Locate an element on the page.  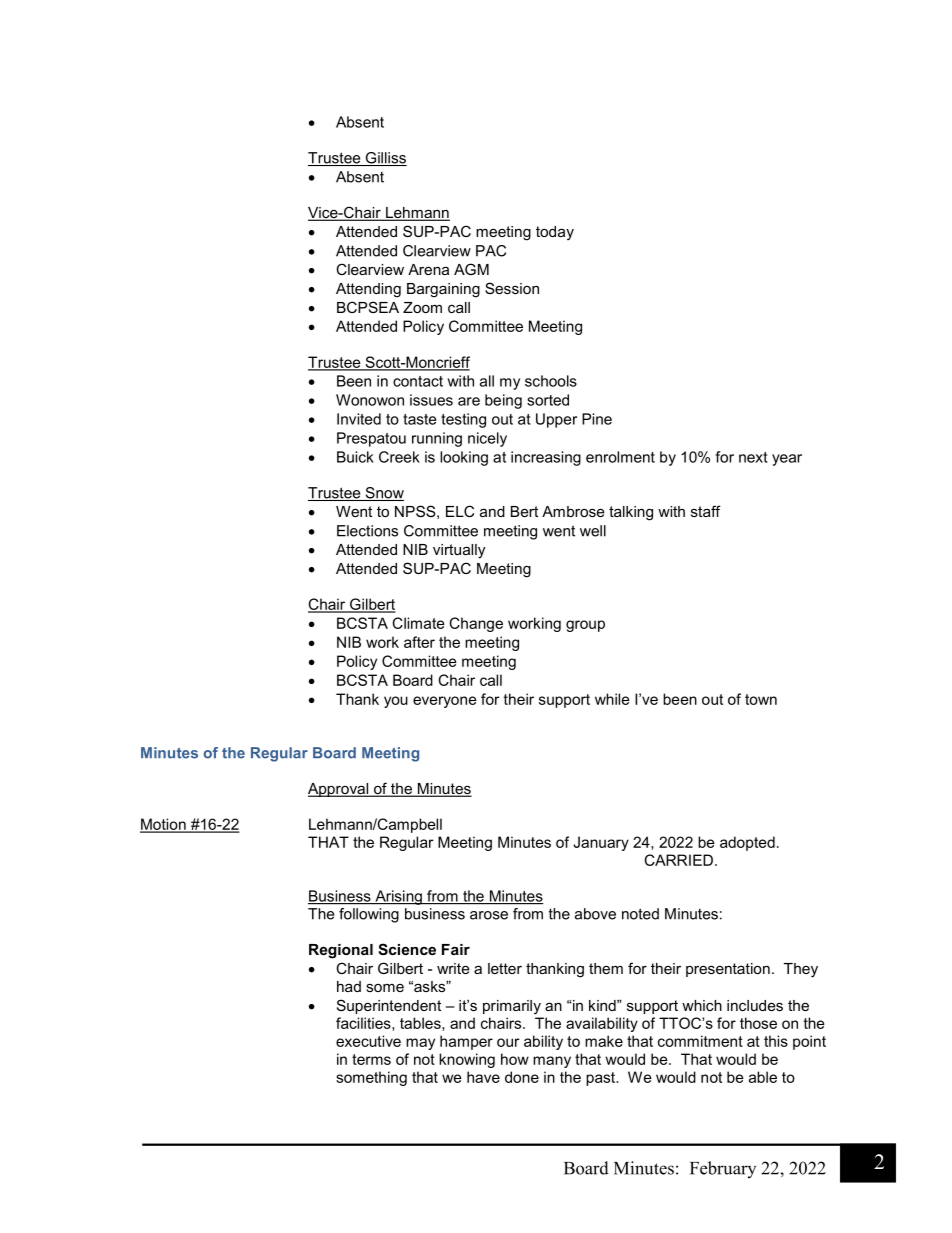
staff is located at coordinates (706, 511).
